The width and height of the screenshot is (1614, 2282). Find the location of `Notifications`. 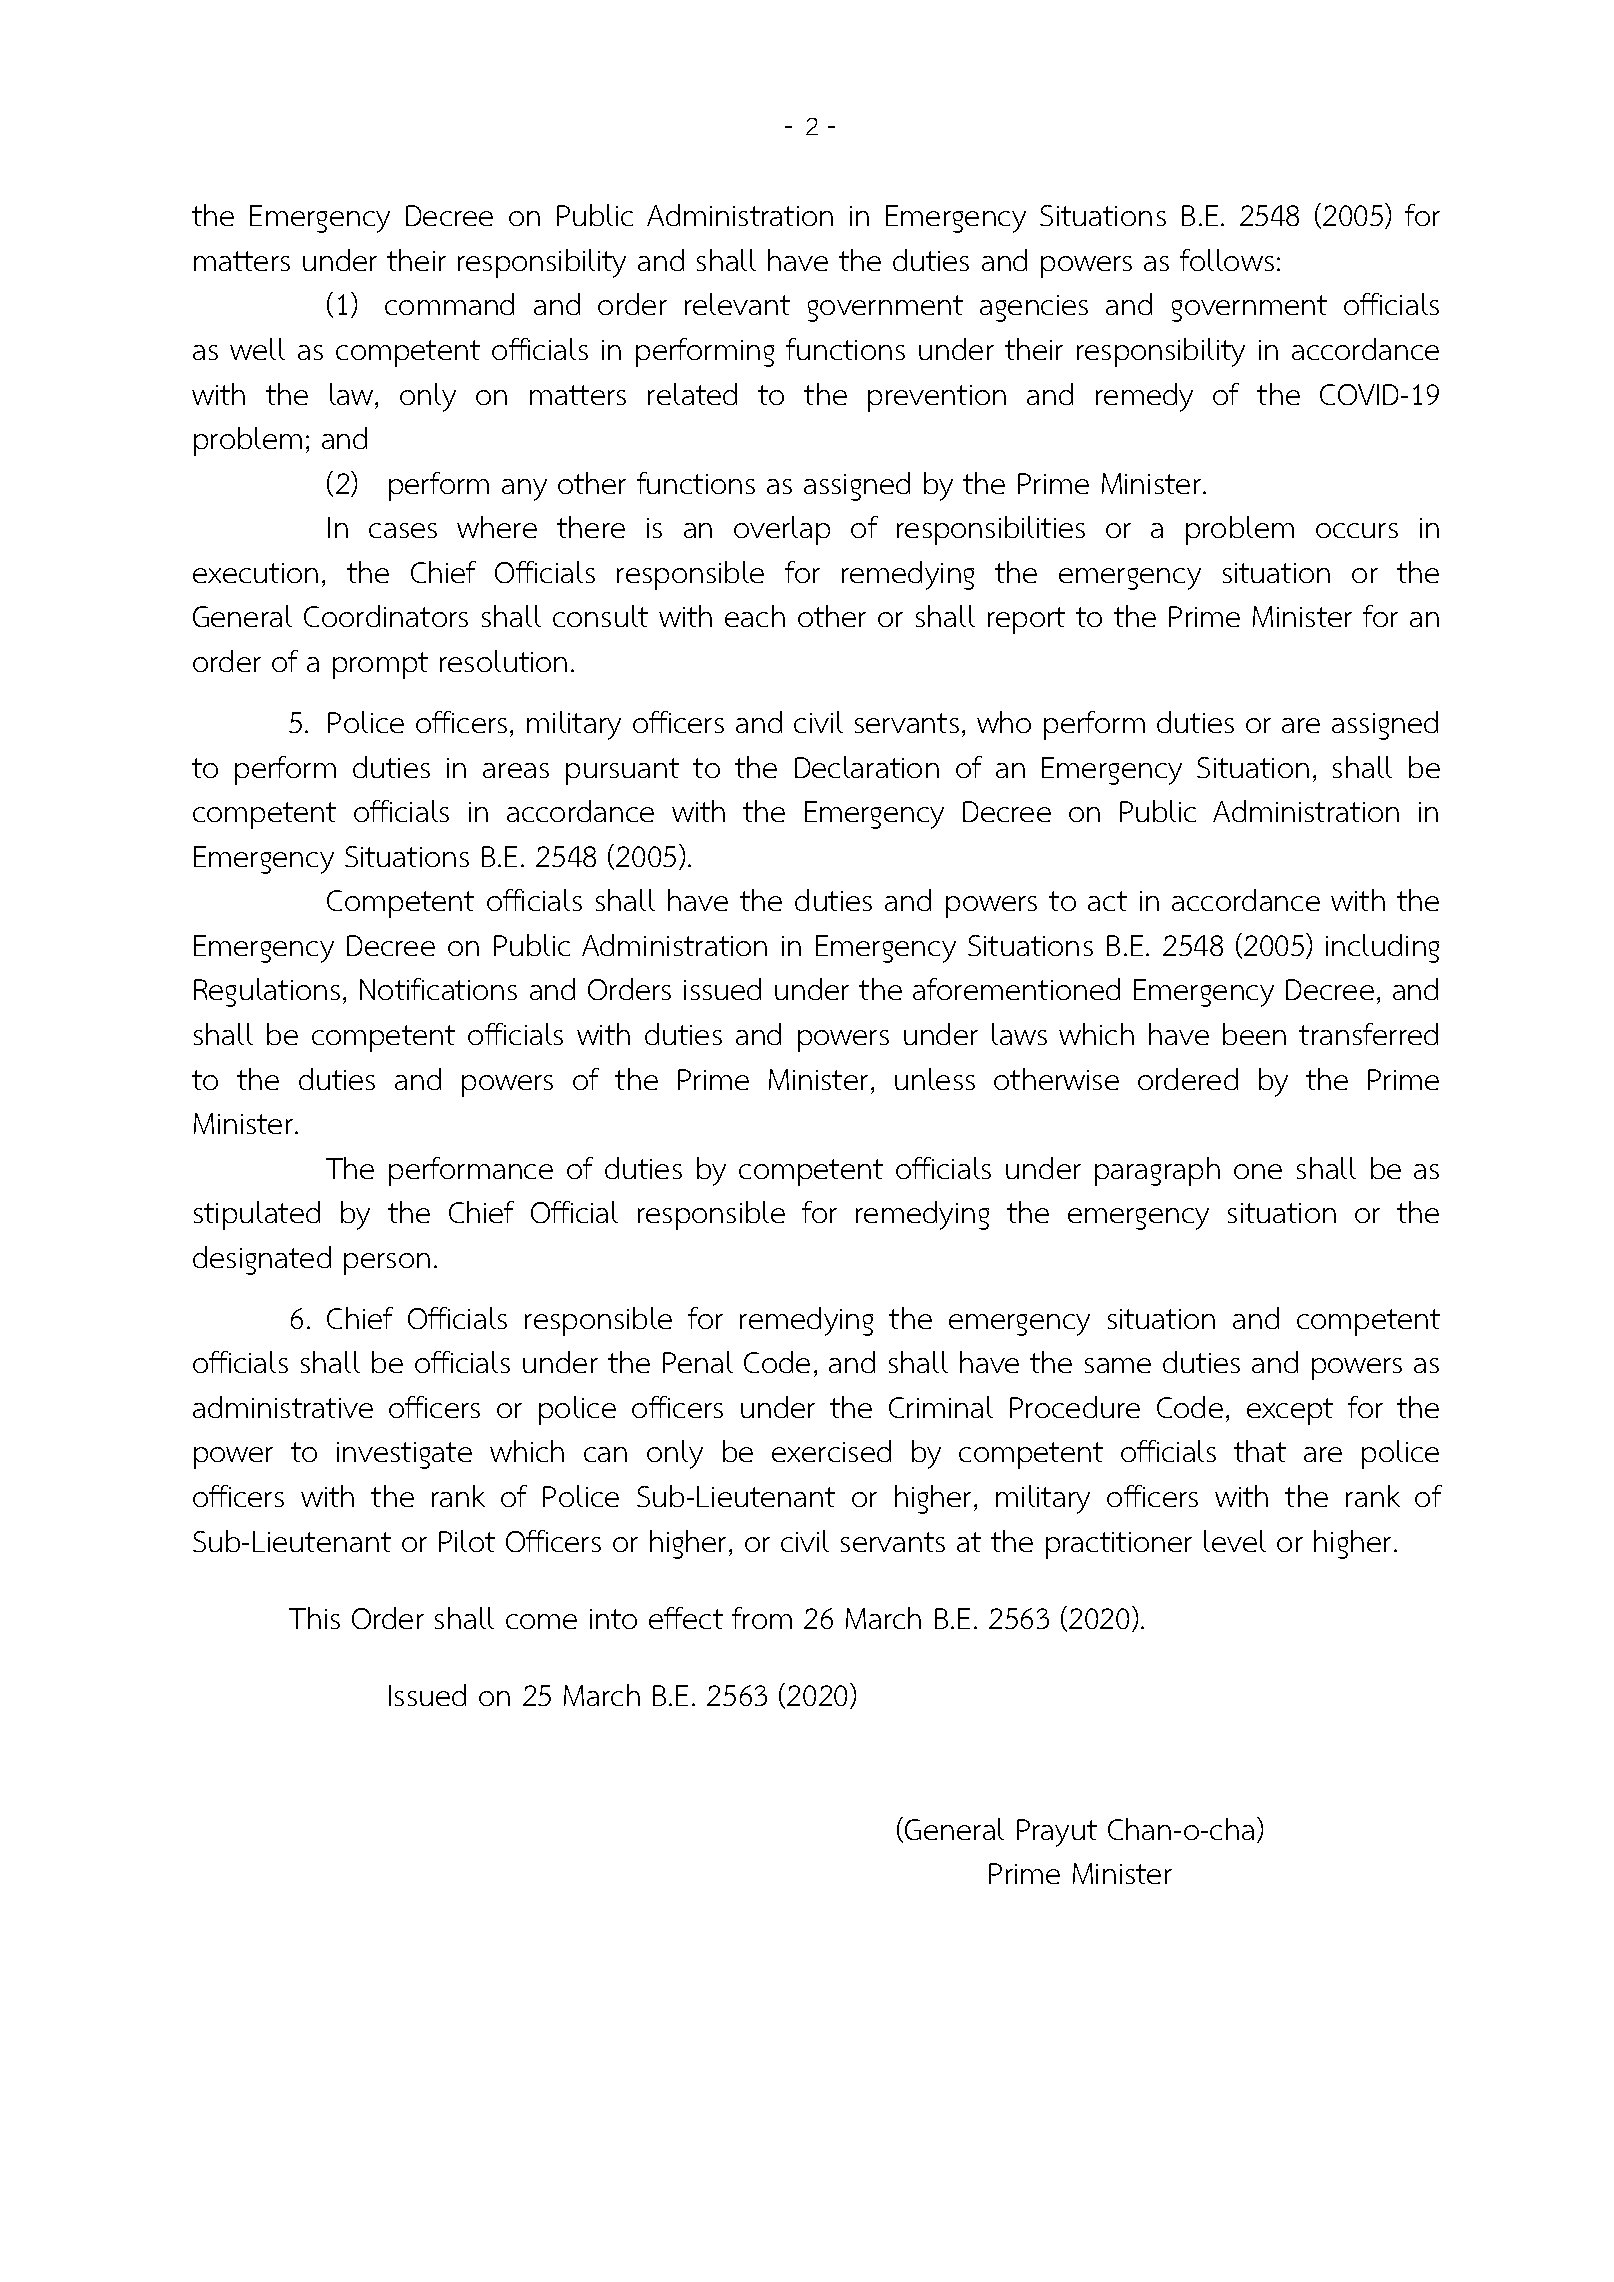

Notifications is located at coordinates (438, 989).
